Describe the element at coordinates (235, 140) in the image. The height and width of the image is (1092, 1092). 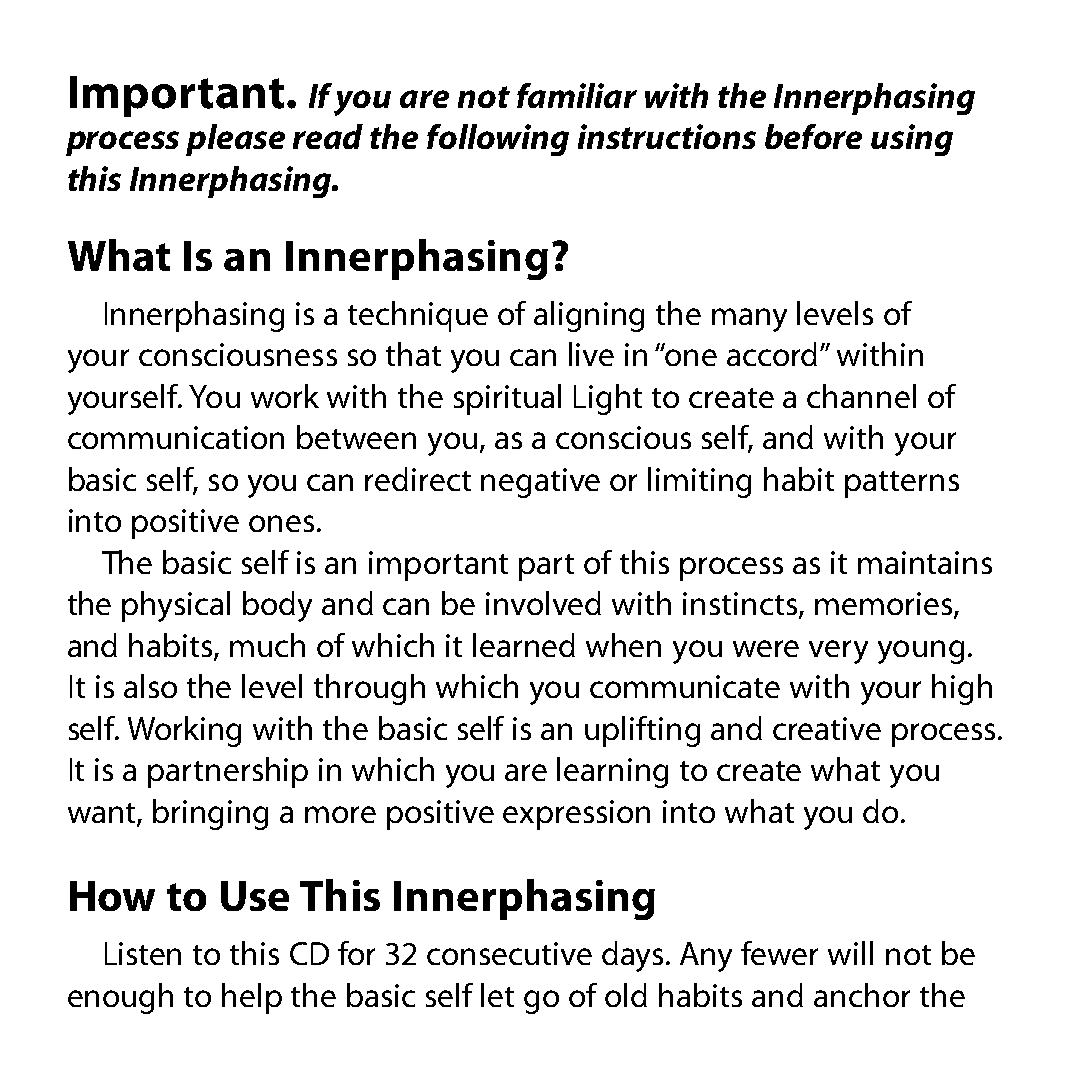
I see `please` at that location.
